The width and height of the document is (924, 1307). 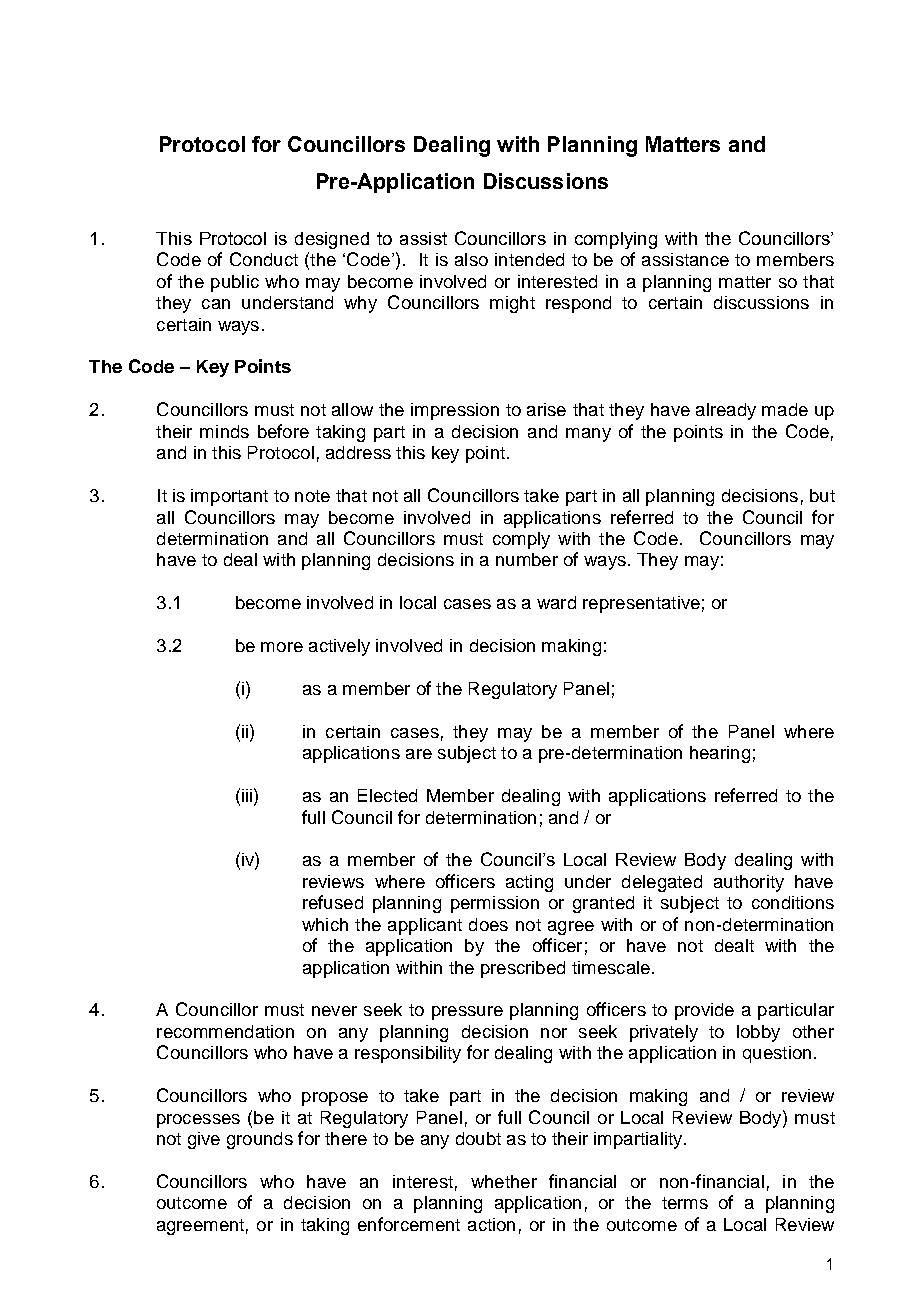 I want to click on prescribed, so click(x=523, y=969).
